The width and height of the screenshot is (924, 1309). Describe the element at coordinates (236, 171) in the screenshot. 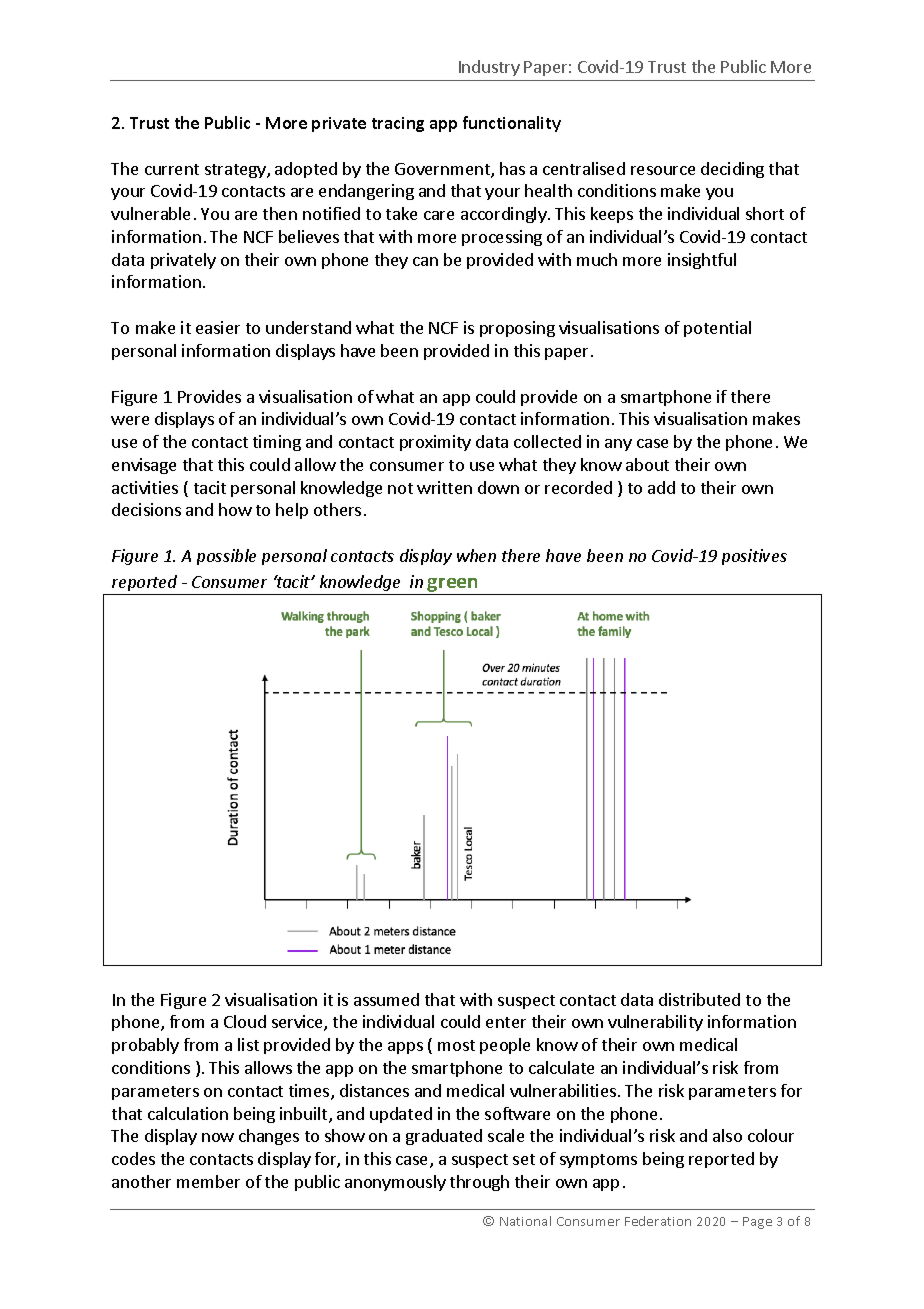

I see `strategy` at that location.
